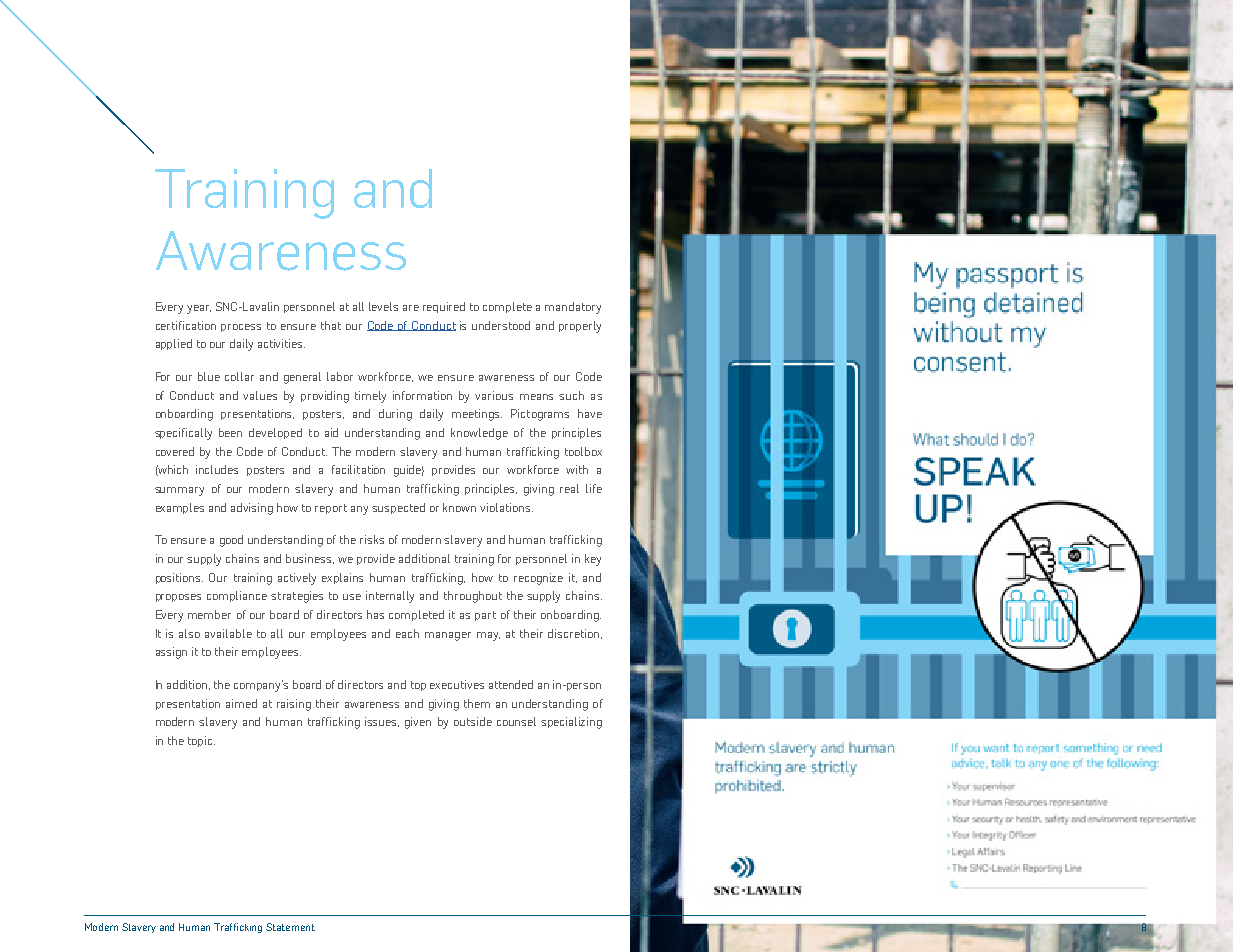 This screenshot has width=1233, height=952. Describe the element at coordinates (575, 634) in the screenshot. I see `discretion` at that location.
